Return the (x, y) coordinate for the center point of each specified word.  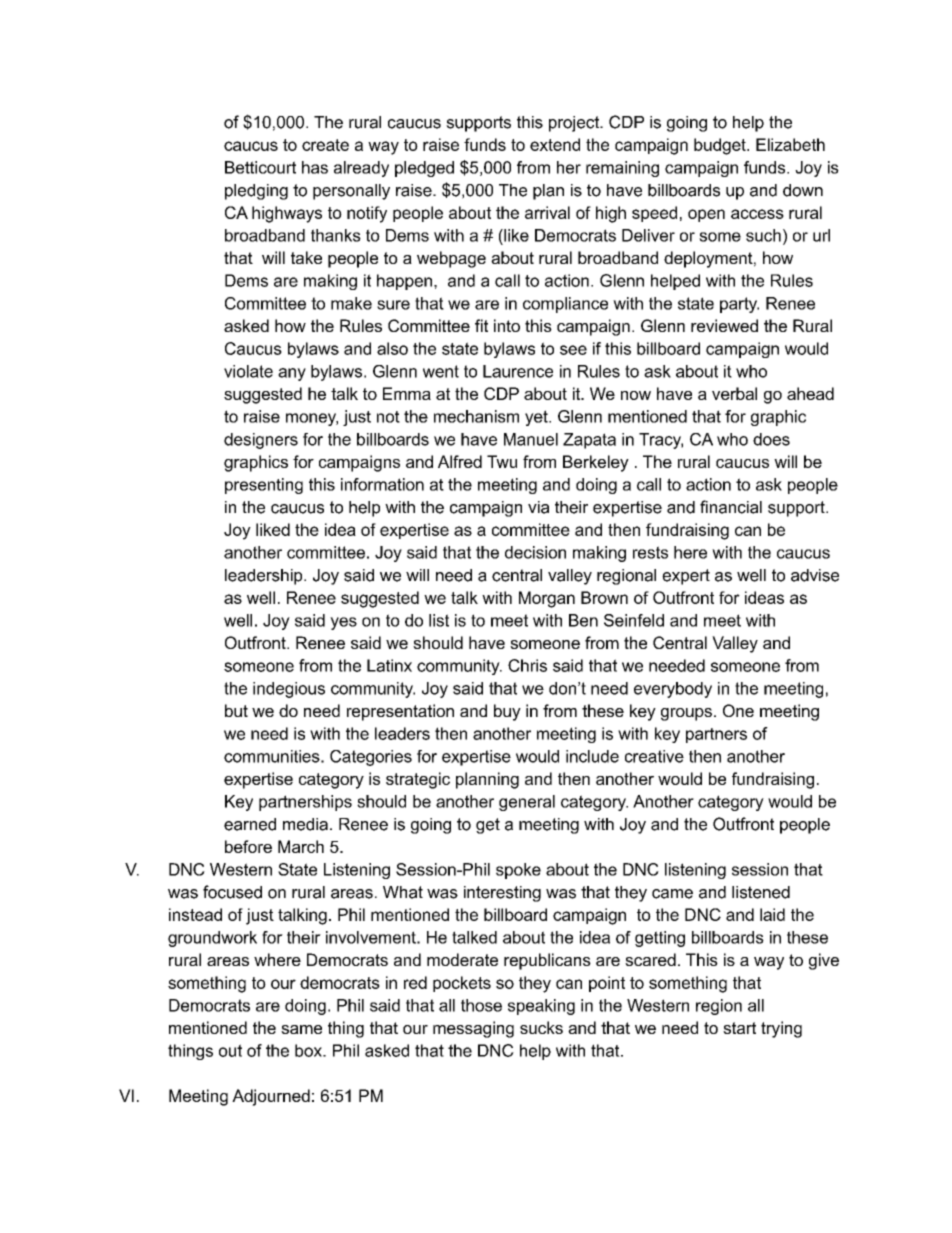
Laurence (518, 371)
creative (654, 756)
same (301, 1029)
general (527, 803)
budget (721, 146)
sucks (541, 1027)
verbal (734, 393)
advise (815, 575)
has (315, 167)
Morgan (547, 599)
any (292, 374)
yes (343, 623)
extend (555, 144)
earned (250, 824)
